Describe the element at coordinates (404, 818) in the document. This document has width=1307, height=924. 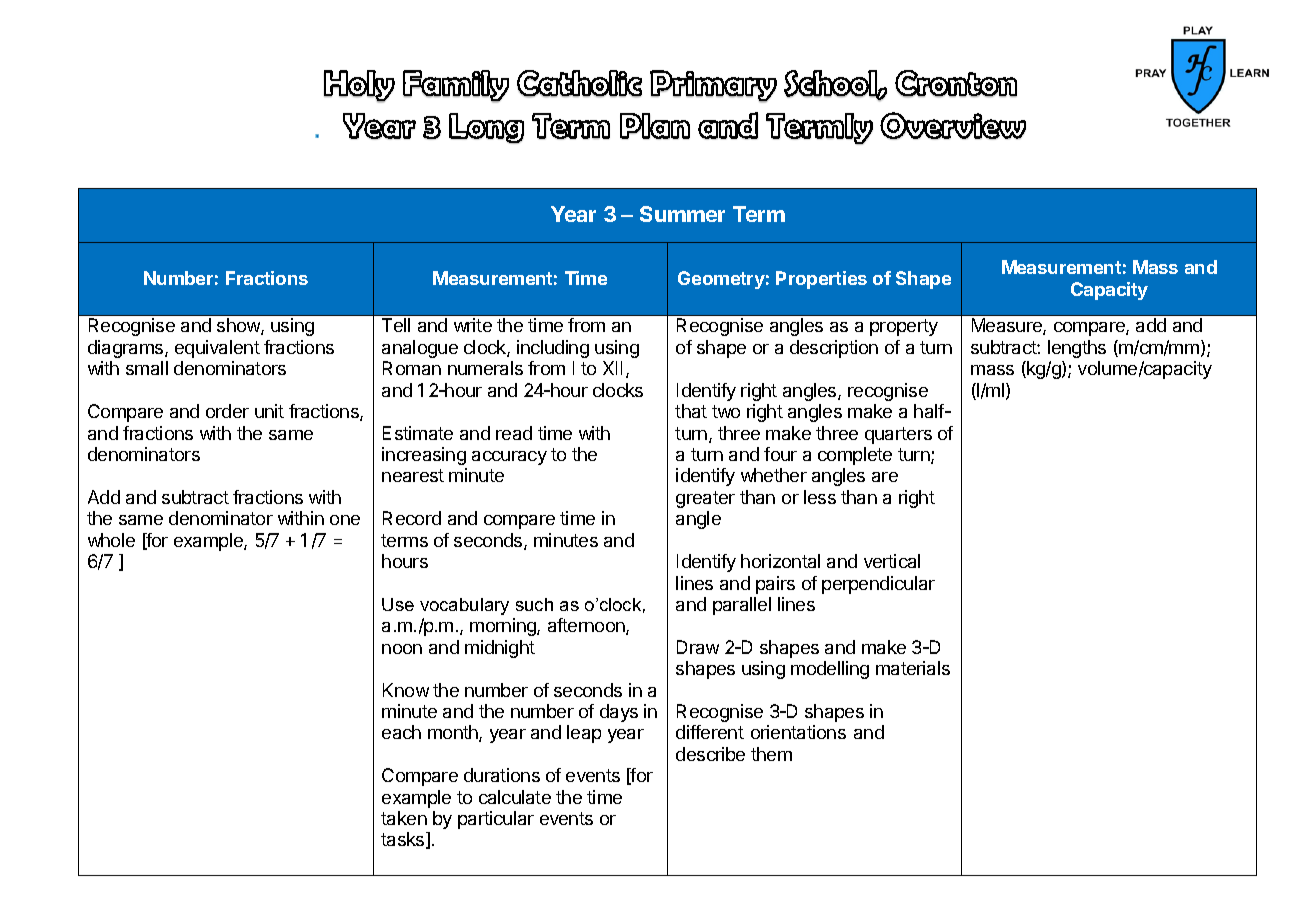
I see `taken` at that location.
